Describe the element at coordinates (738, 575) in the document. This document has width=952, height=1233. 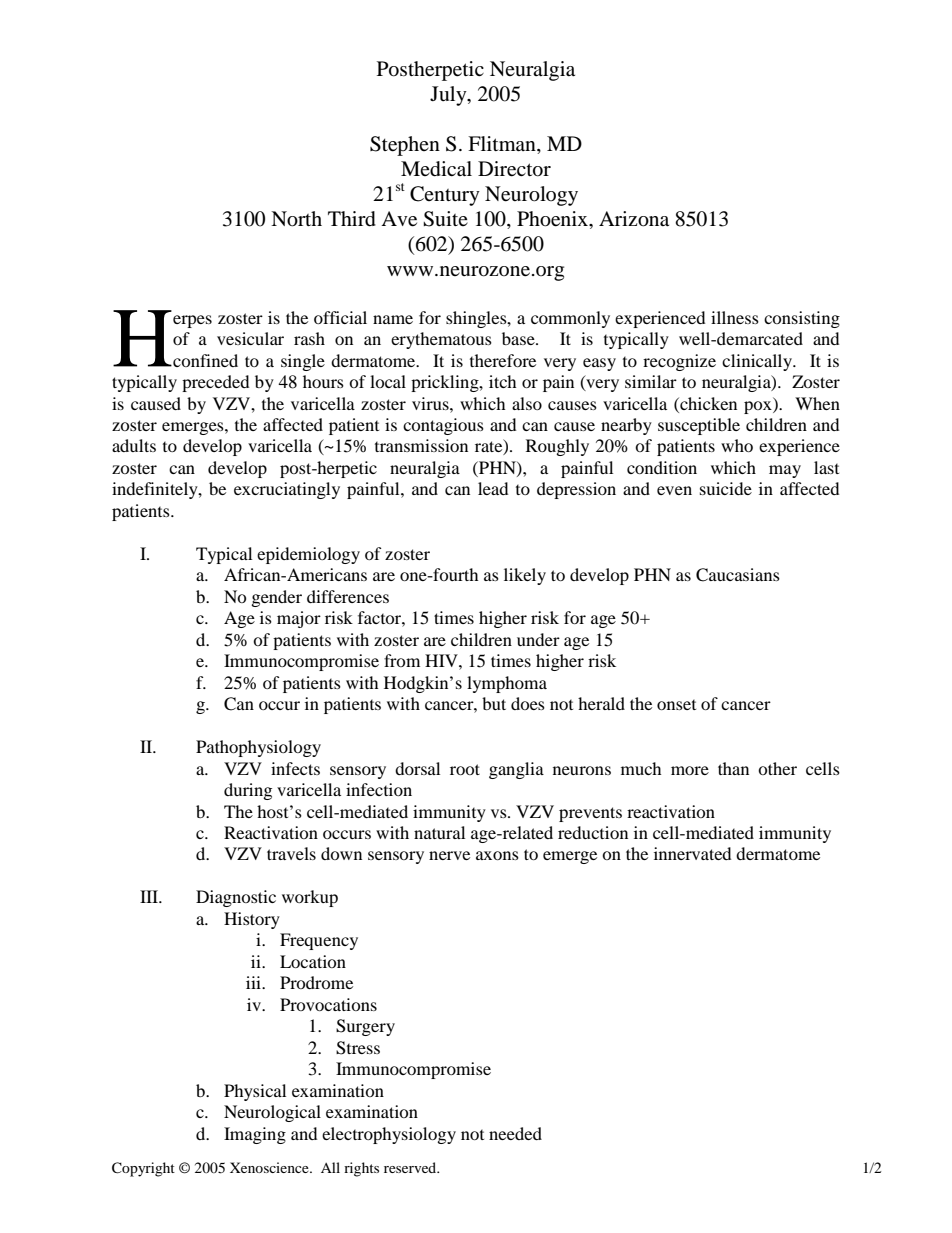
I see `Caucasians` at that location.
